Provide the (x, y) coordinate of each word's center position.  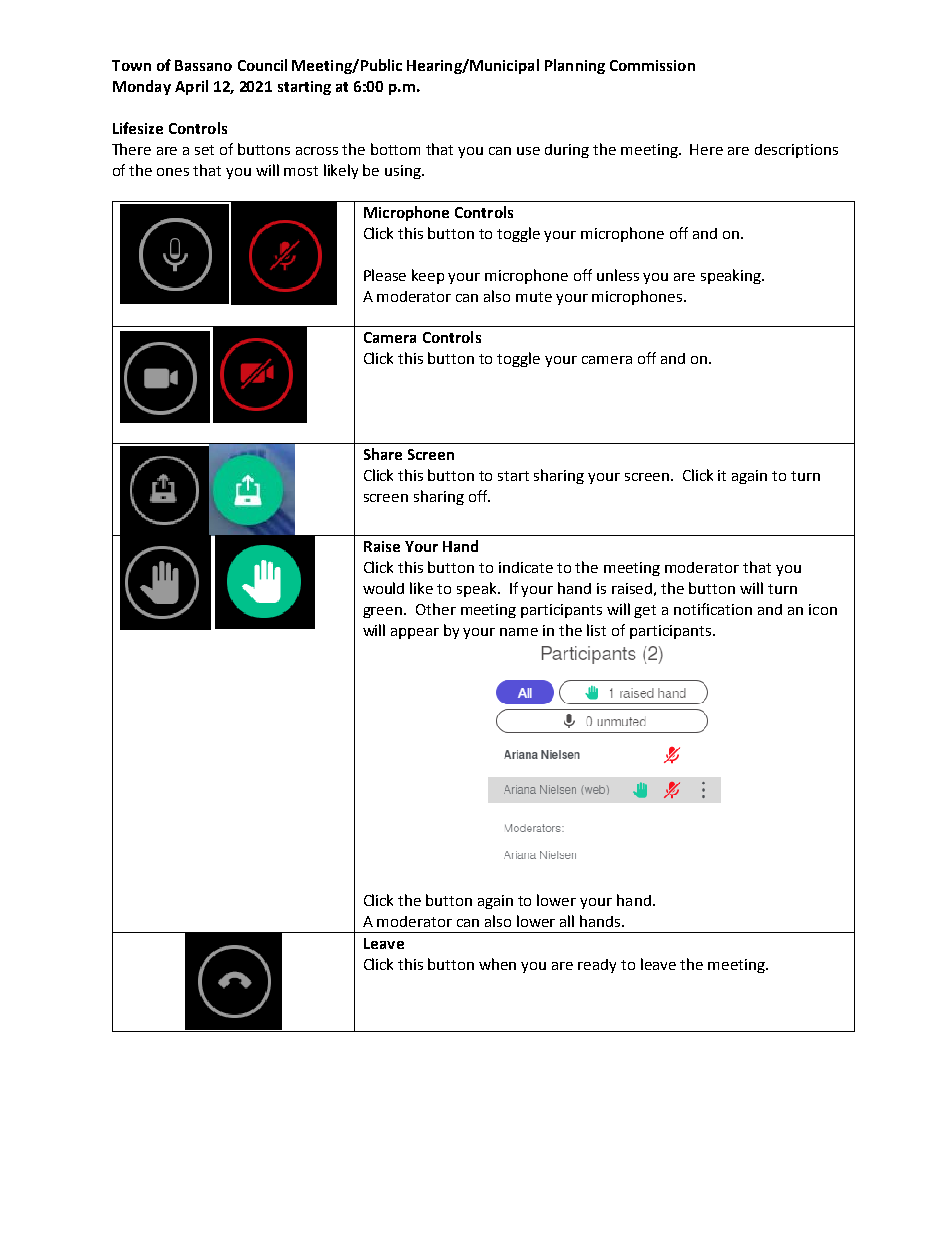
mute (534, 297)
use (528, 151)
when (497, 964)
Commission (652, 65)
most (301, 171)
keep (428, 276)
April (191, 87)
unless (618, 275)
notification (713, 609)
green (382, 612)
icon (823, 609)
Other (436, 609)
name (519, 632)
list (596, 630)
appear (415, 633)
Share (383, 454)
